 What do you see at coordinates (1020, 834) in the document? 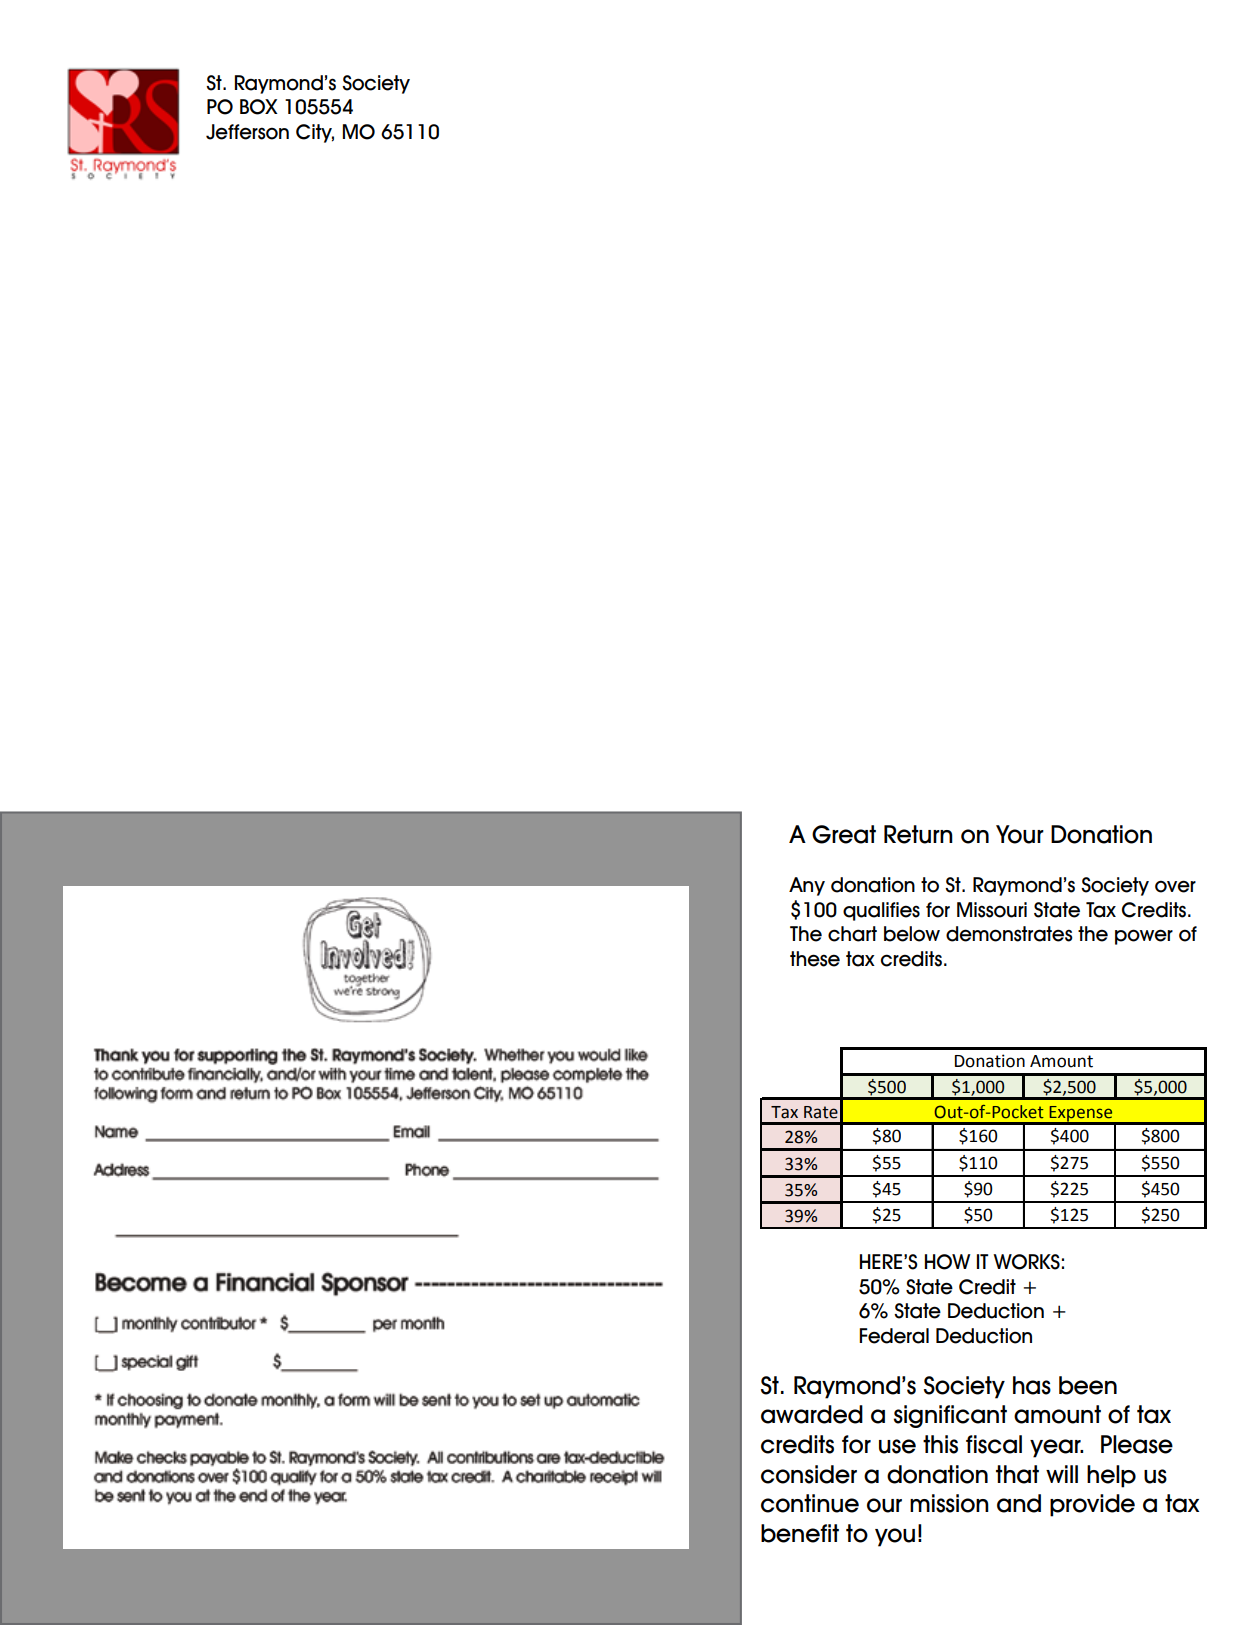
I see `Your` at bounding box center [1020, 834].
